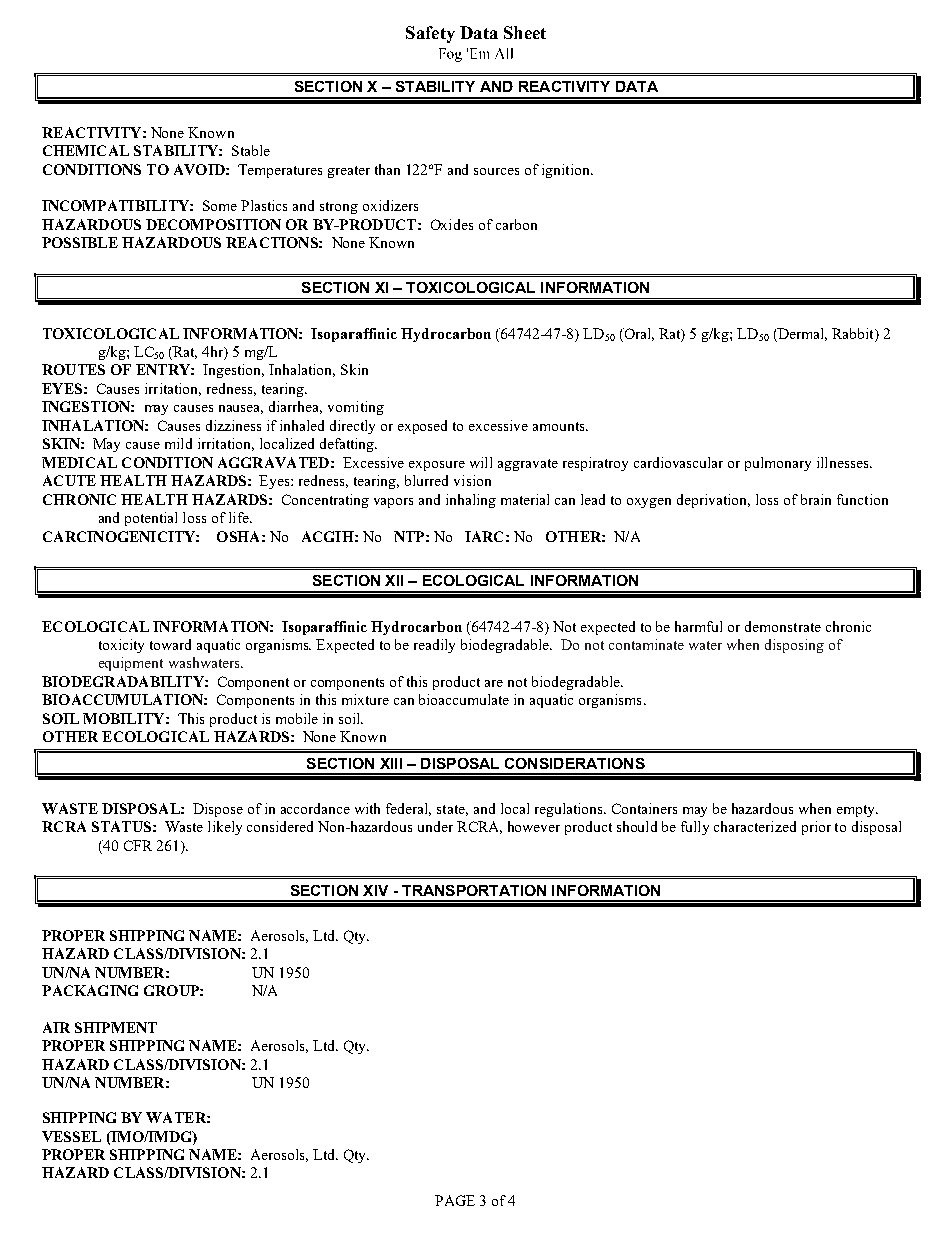  What do you see at coordinates (430, 34) in the screenshot?
I see `Safety` at bounding box center [430, 34].
